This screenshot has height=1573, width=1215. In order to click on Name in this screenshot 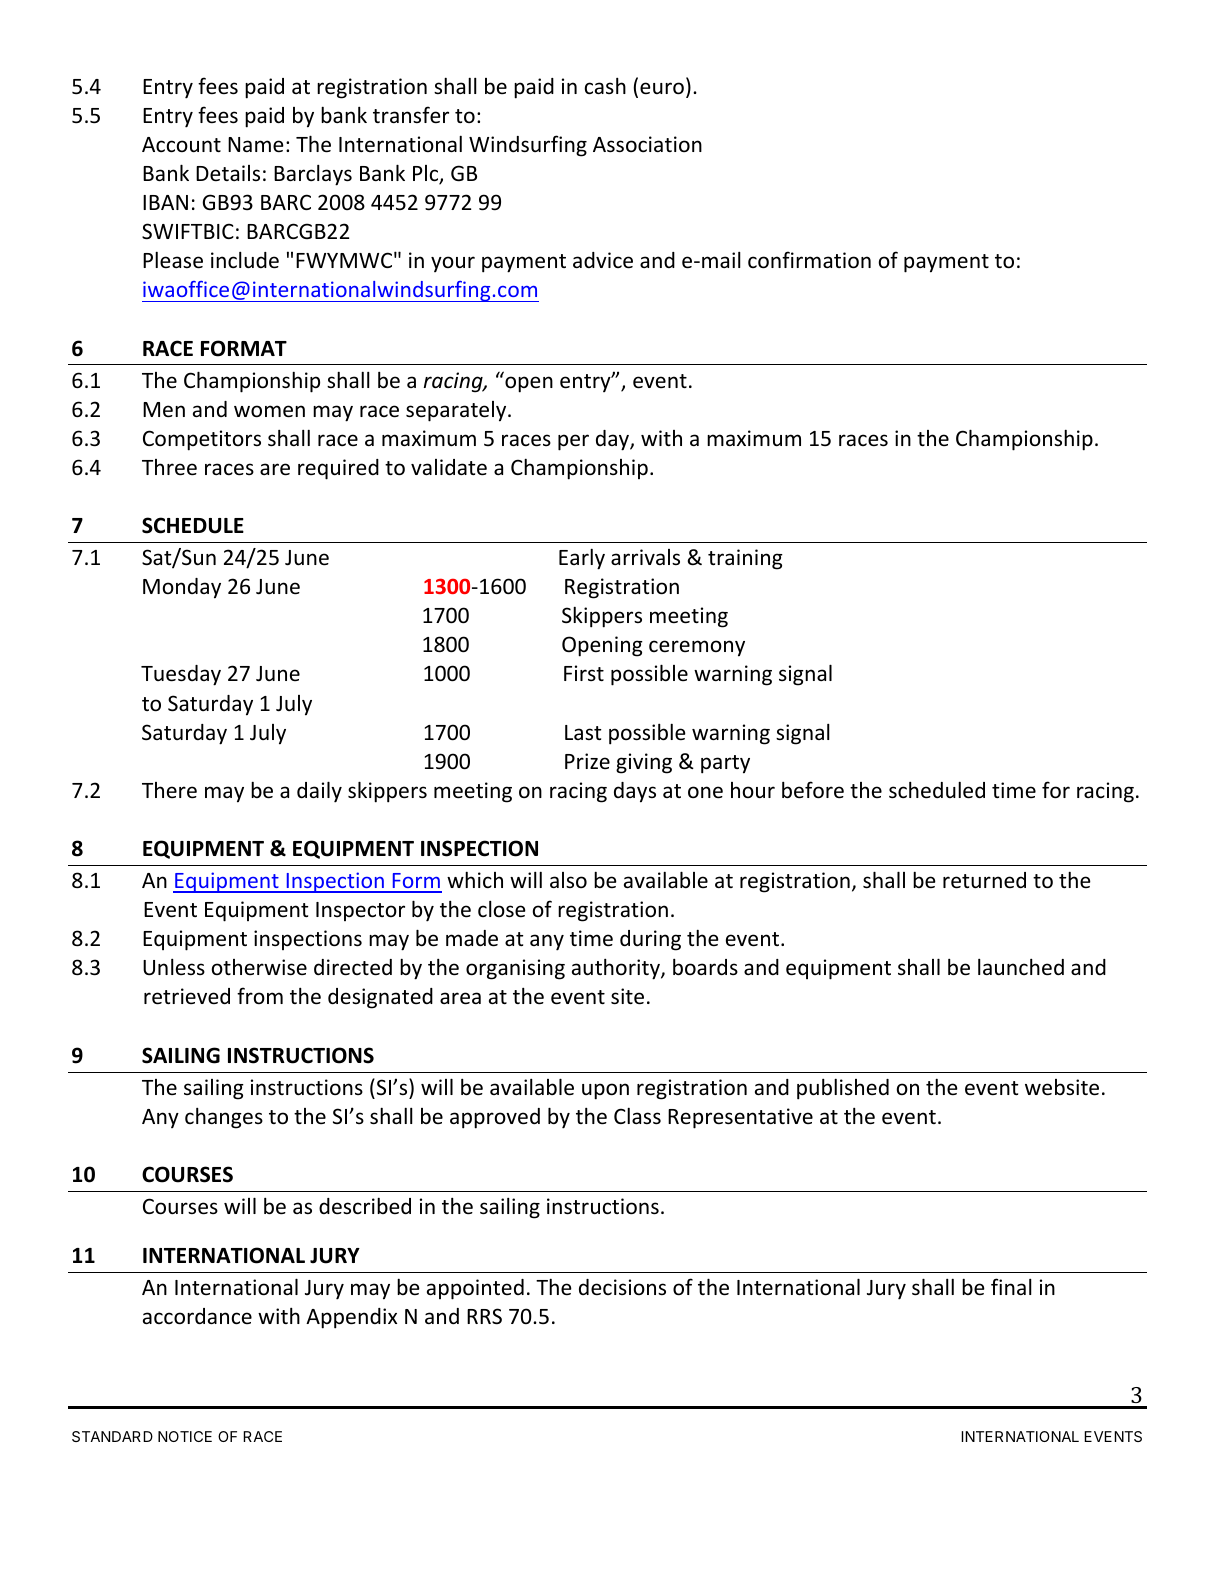, I will do `click(256, 145)`.
